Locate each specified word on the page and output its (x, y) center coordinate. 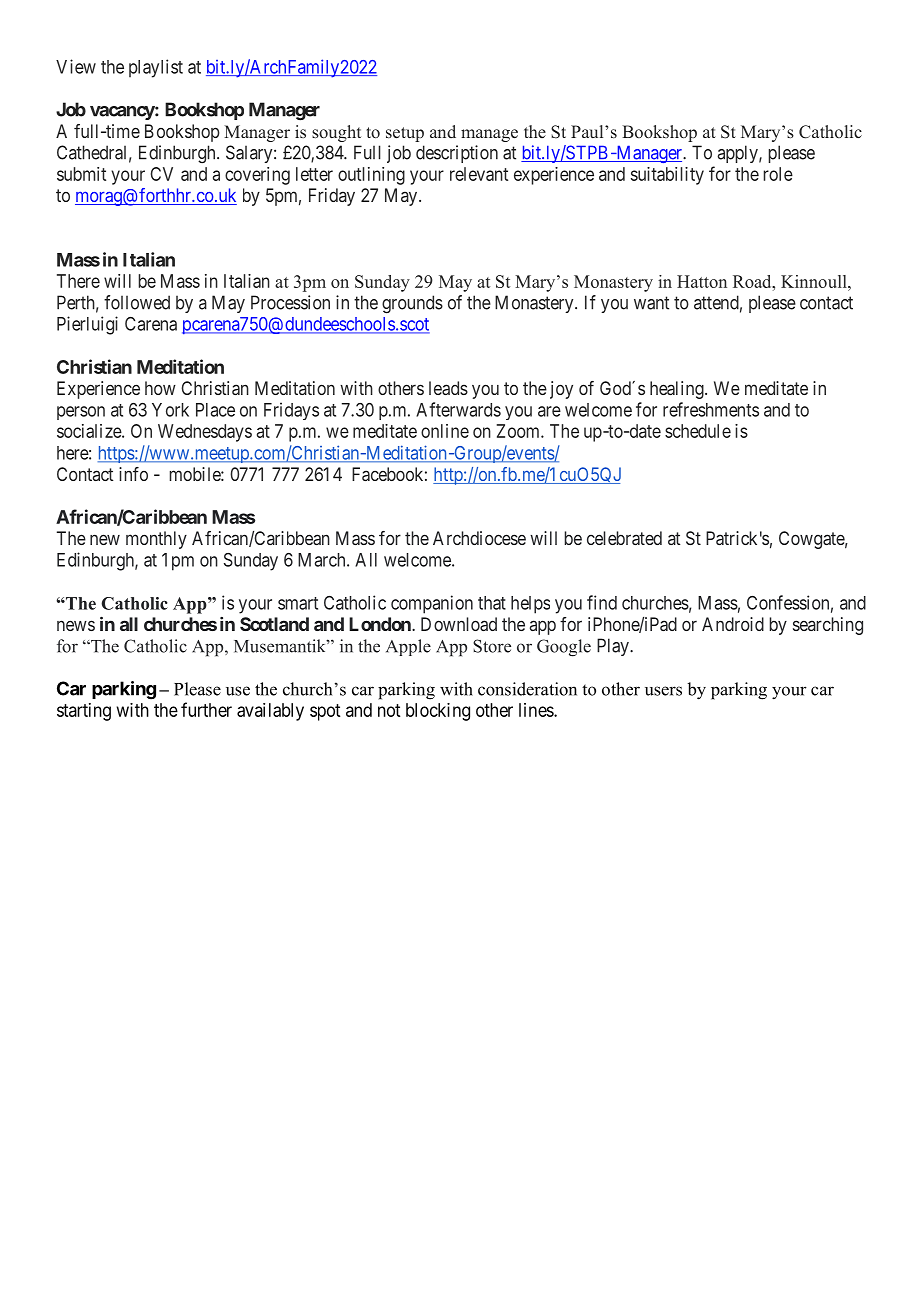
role (778, 174)
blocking (438, 712)
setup (405, 134)
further (206, 709)
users (663, 691)
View (76, 66)
